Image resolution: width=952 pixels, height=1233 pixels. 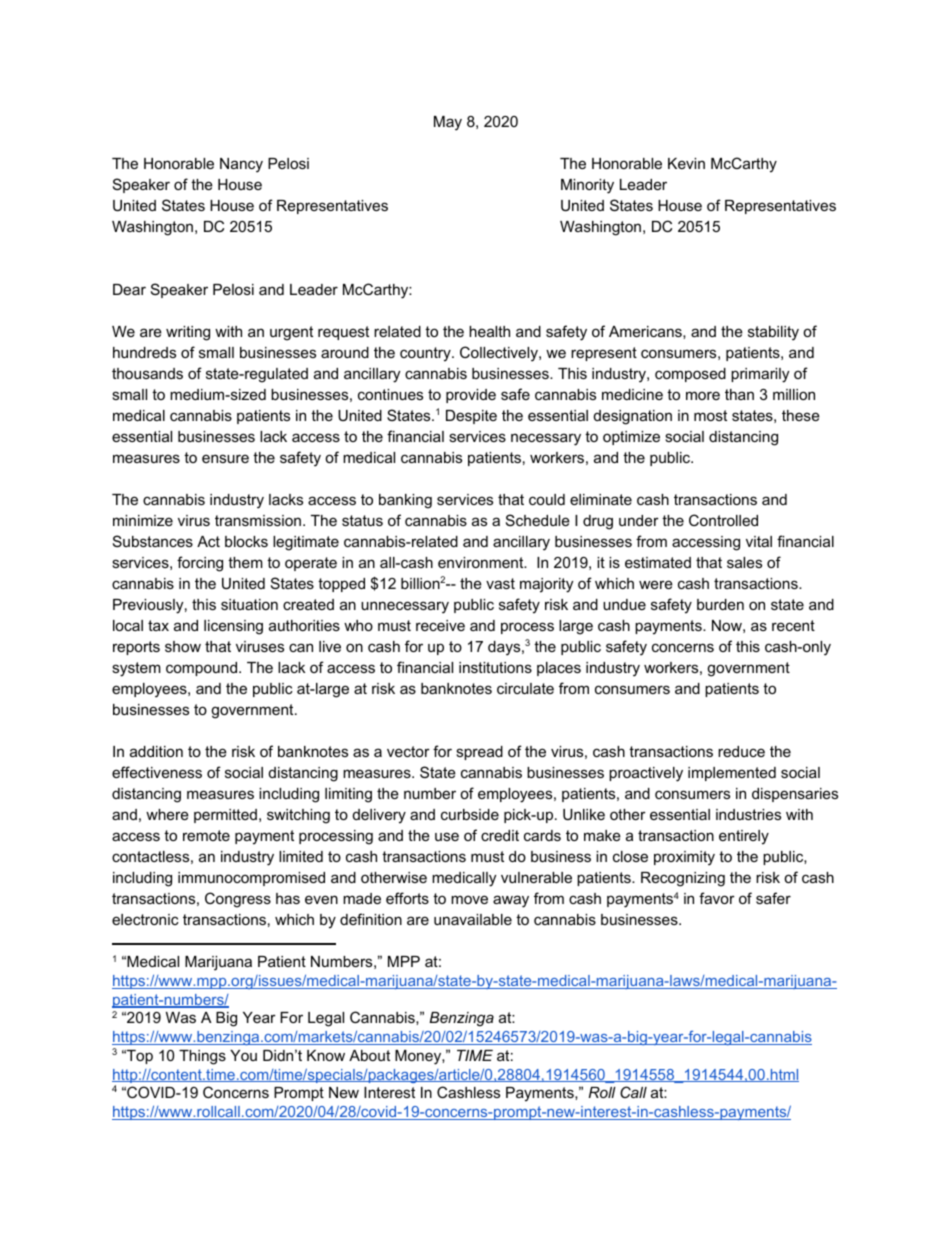 What do you see at coordinates (744, 837) in the document?
I see `entirely` at bounding box center [744, 837].
